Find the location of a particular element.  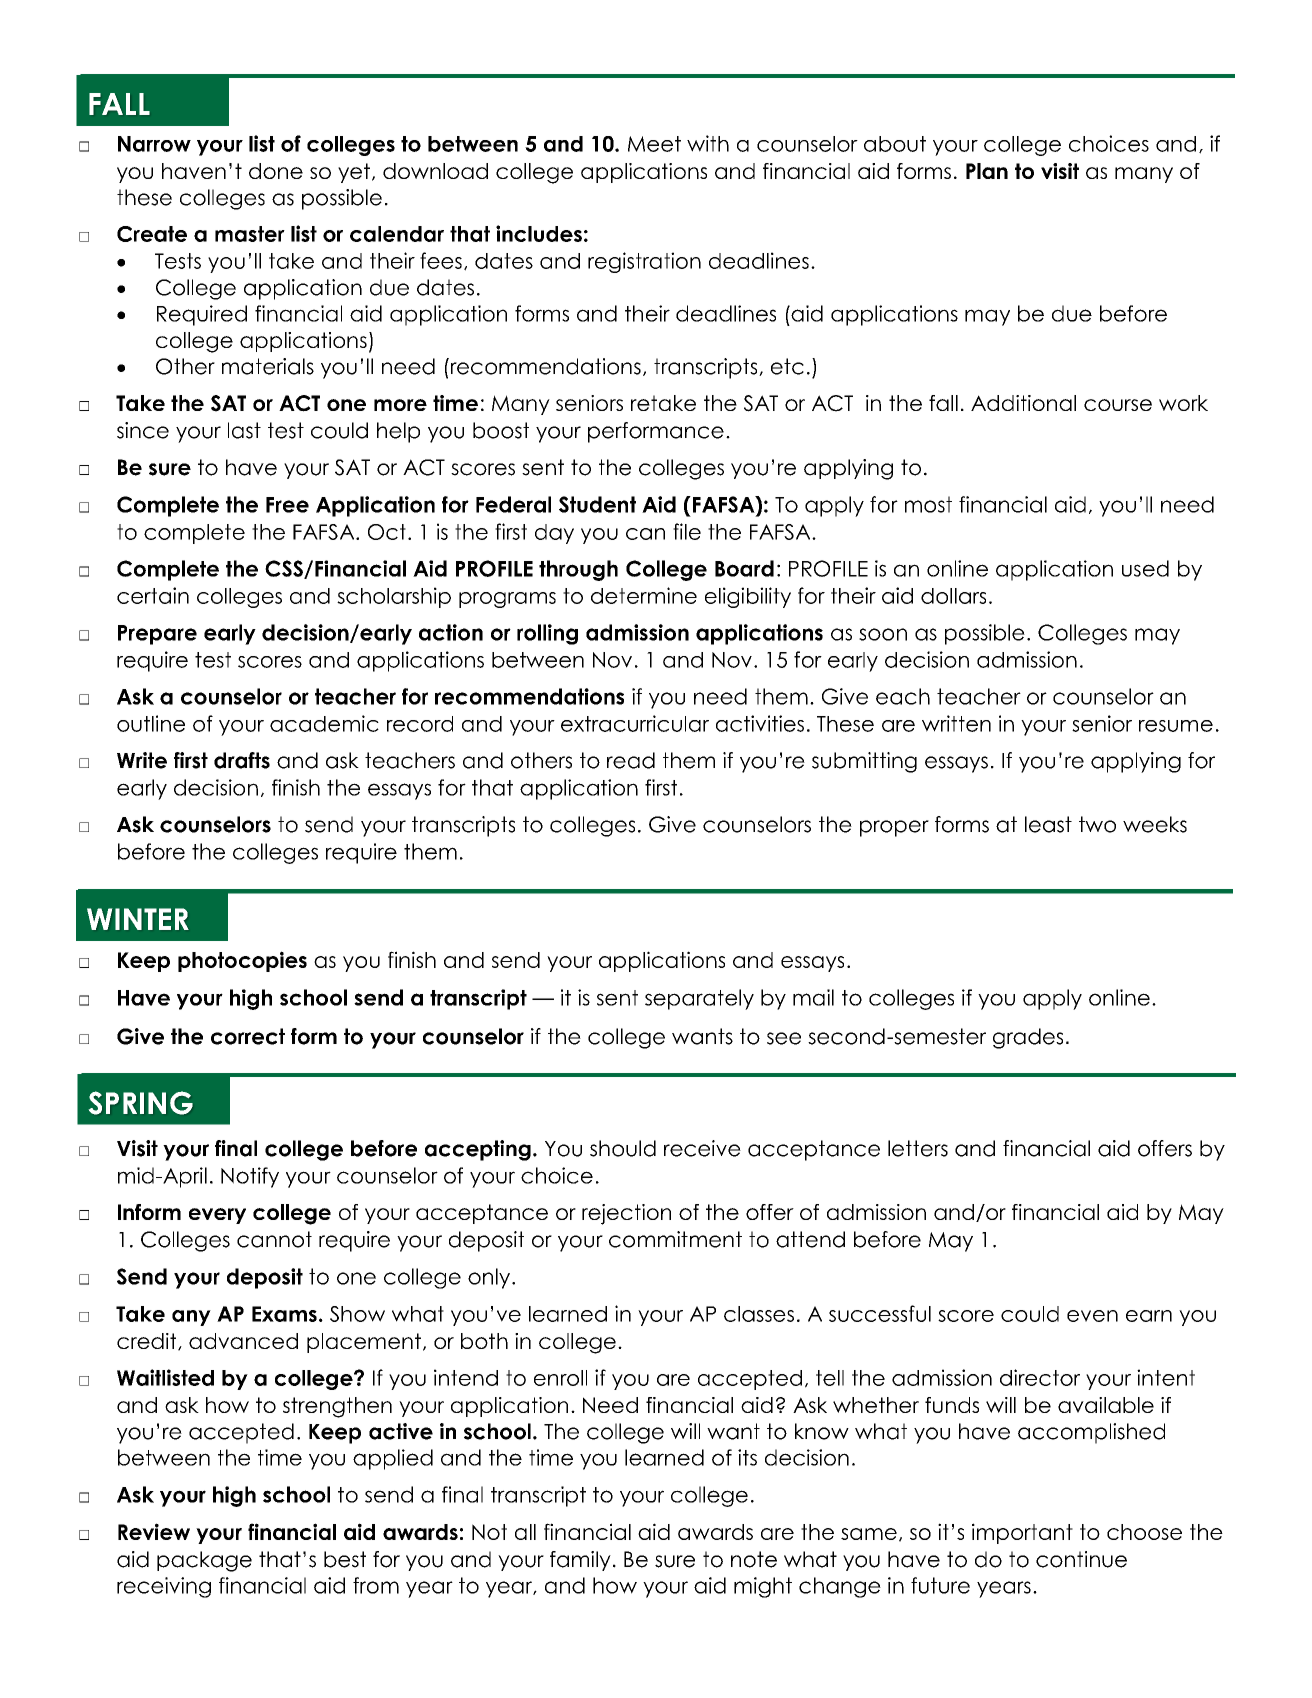

package is located at coordinates (204, 1561).
